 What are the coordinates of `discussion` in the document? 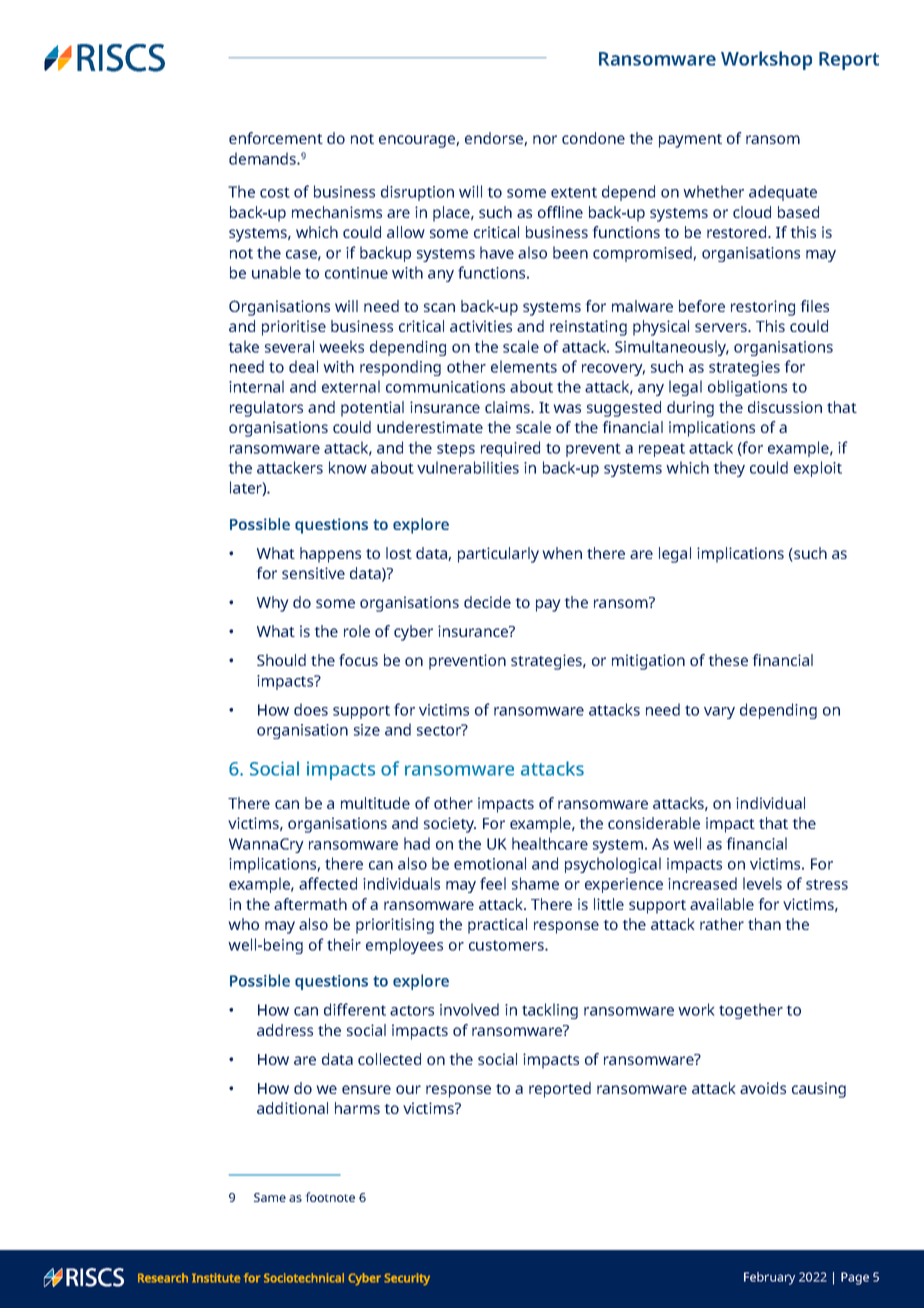 It's located at (785, 407).
